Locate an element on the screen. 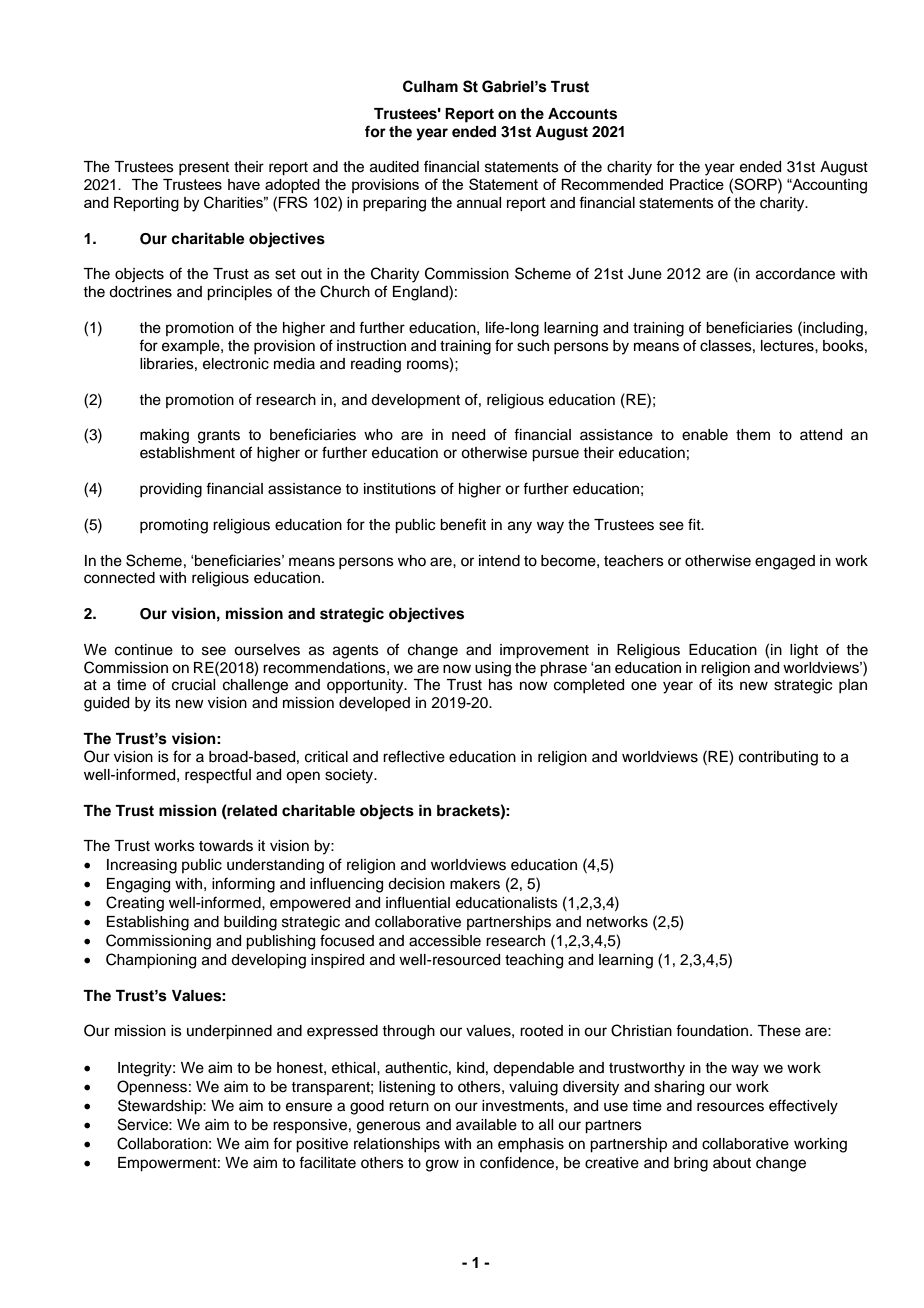 The width and height of the screenshot is (924, 1308). contributing is located at coordinates (778, 758).
